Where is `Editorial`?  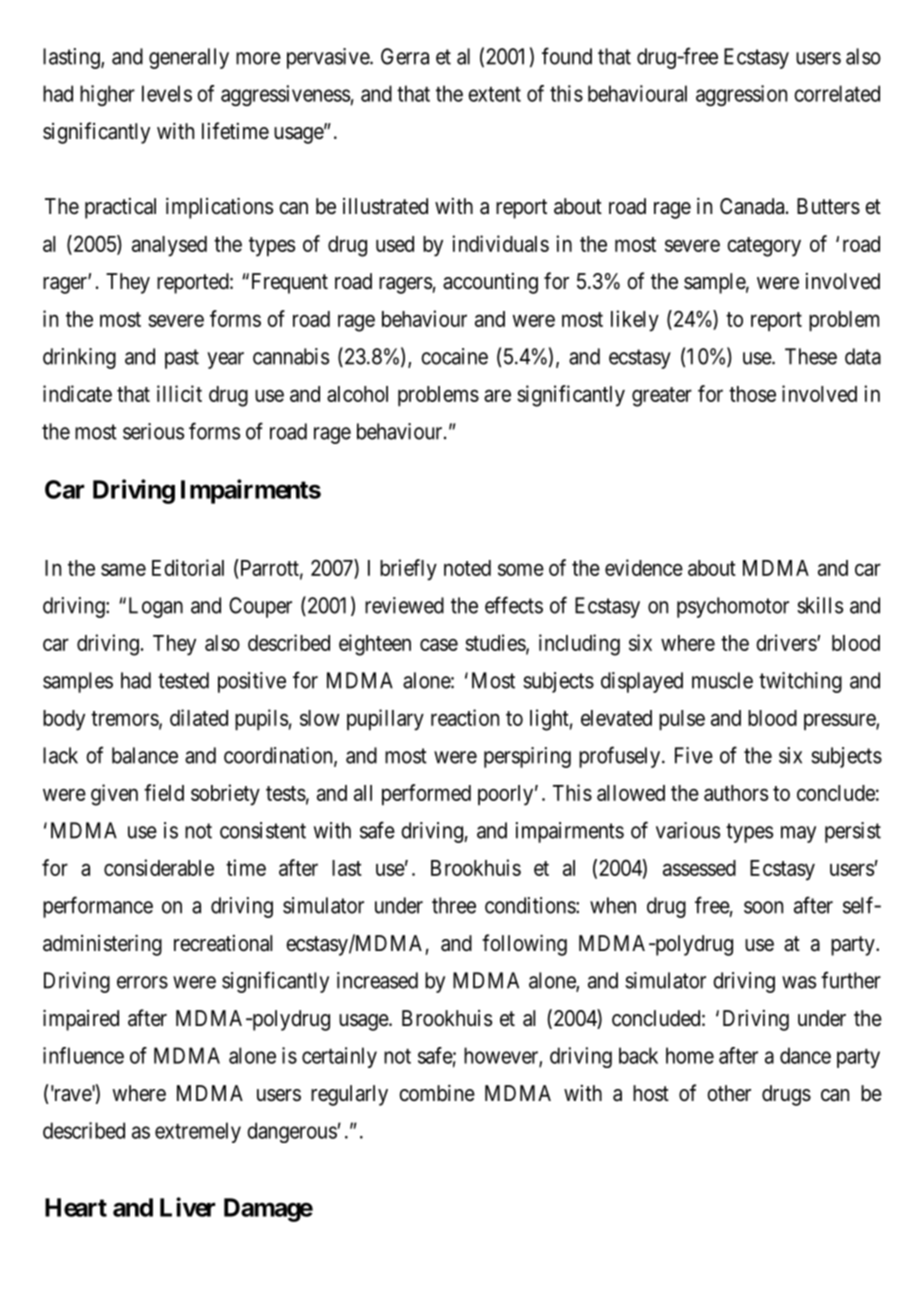
Editorial is located at coordinates (188, 567).
